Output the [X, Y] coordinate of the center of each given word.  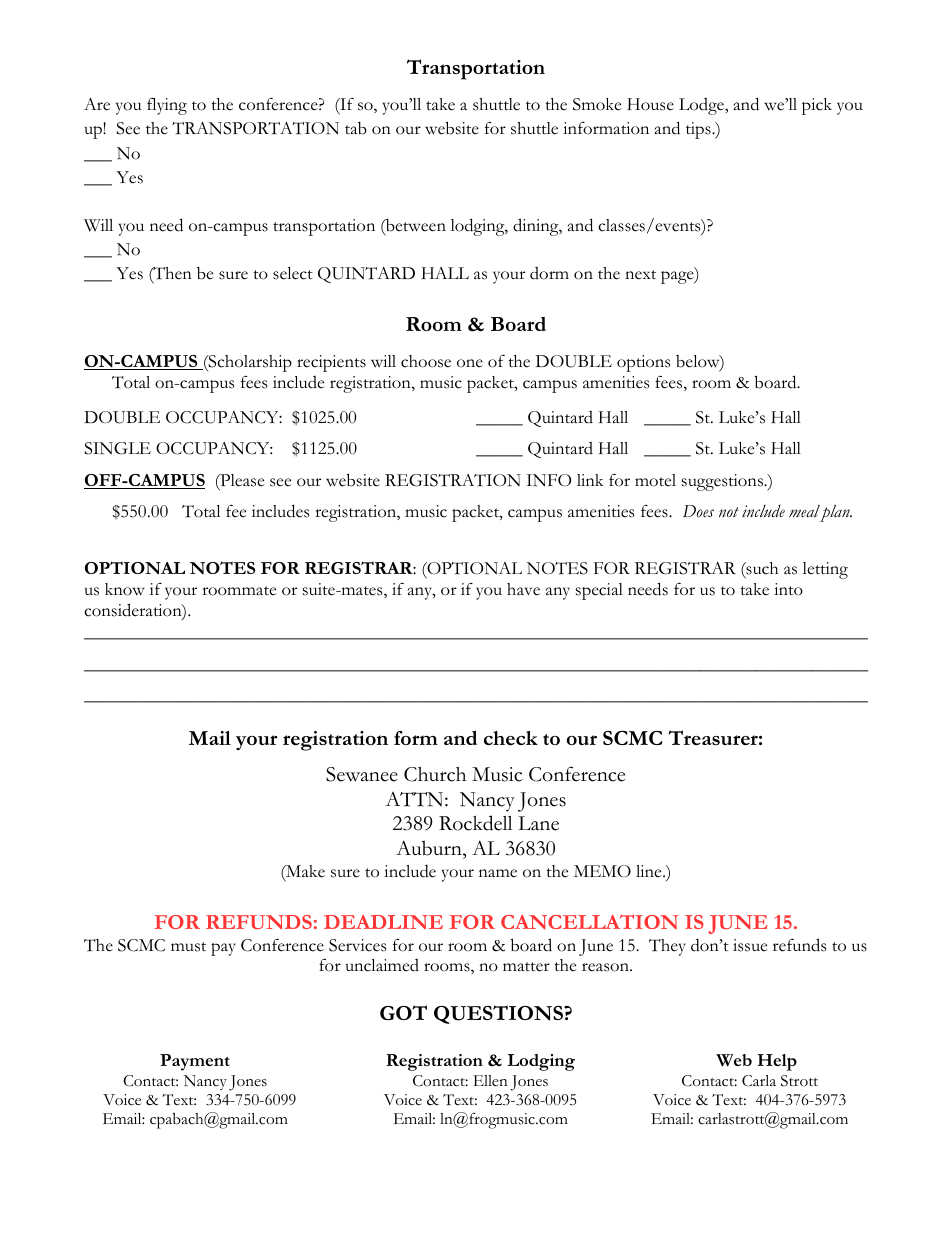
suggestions [723, 482]
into [788, 589]
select [293, 273]
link [590, 480]
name [498, 873]
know [125, 589]
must [188, 947]
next [640, 275]
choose [426, 361]
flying [167, 106]
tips [699, 130]
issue [750, 945]
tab [356, 128]
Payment [195, 1062]
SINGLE [117, 448]
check [511, 738]
